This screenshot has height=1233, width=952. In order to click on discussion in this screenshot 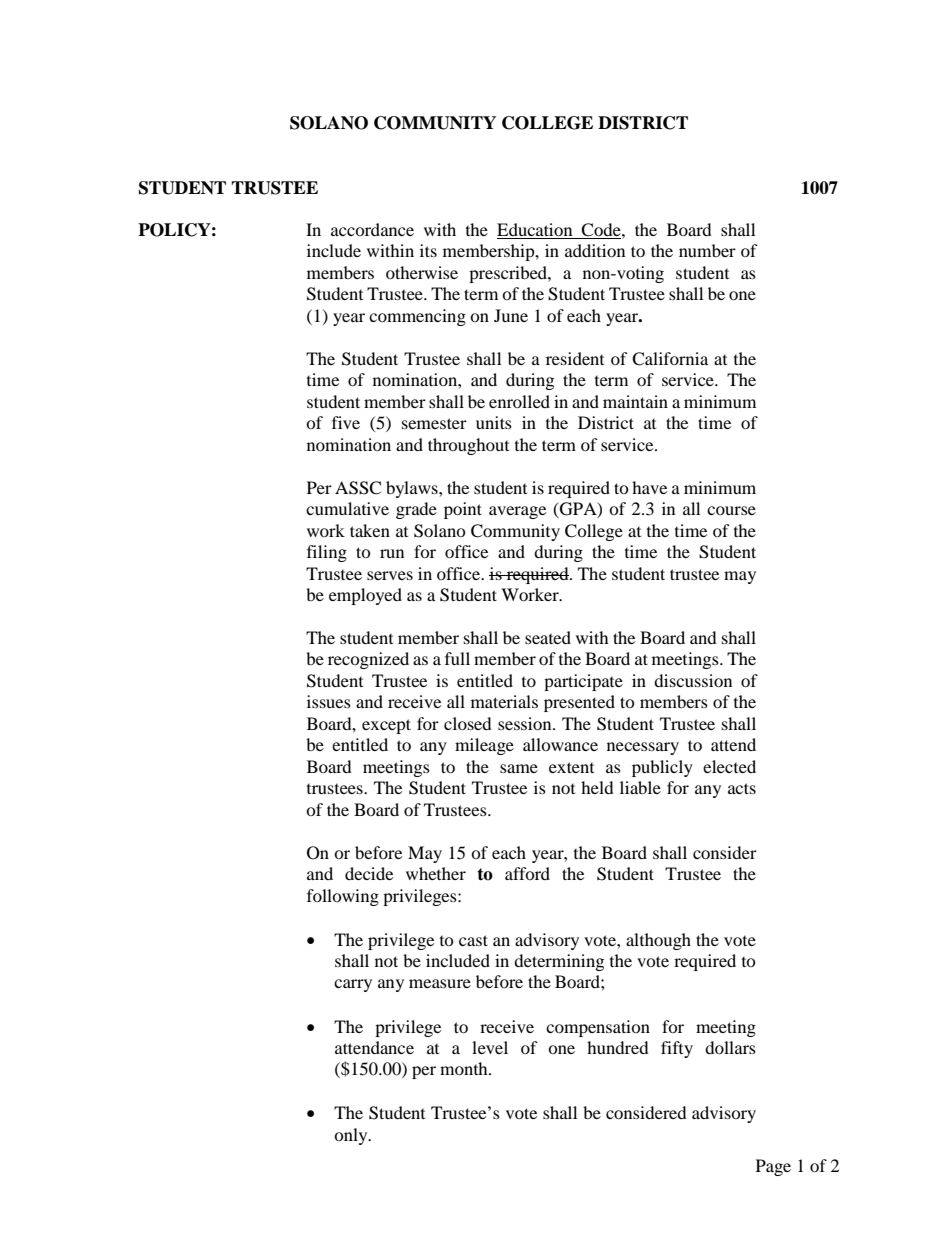, I will do `click(693, 680)`.
